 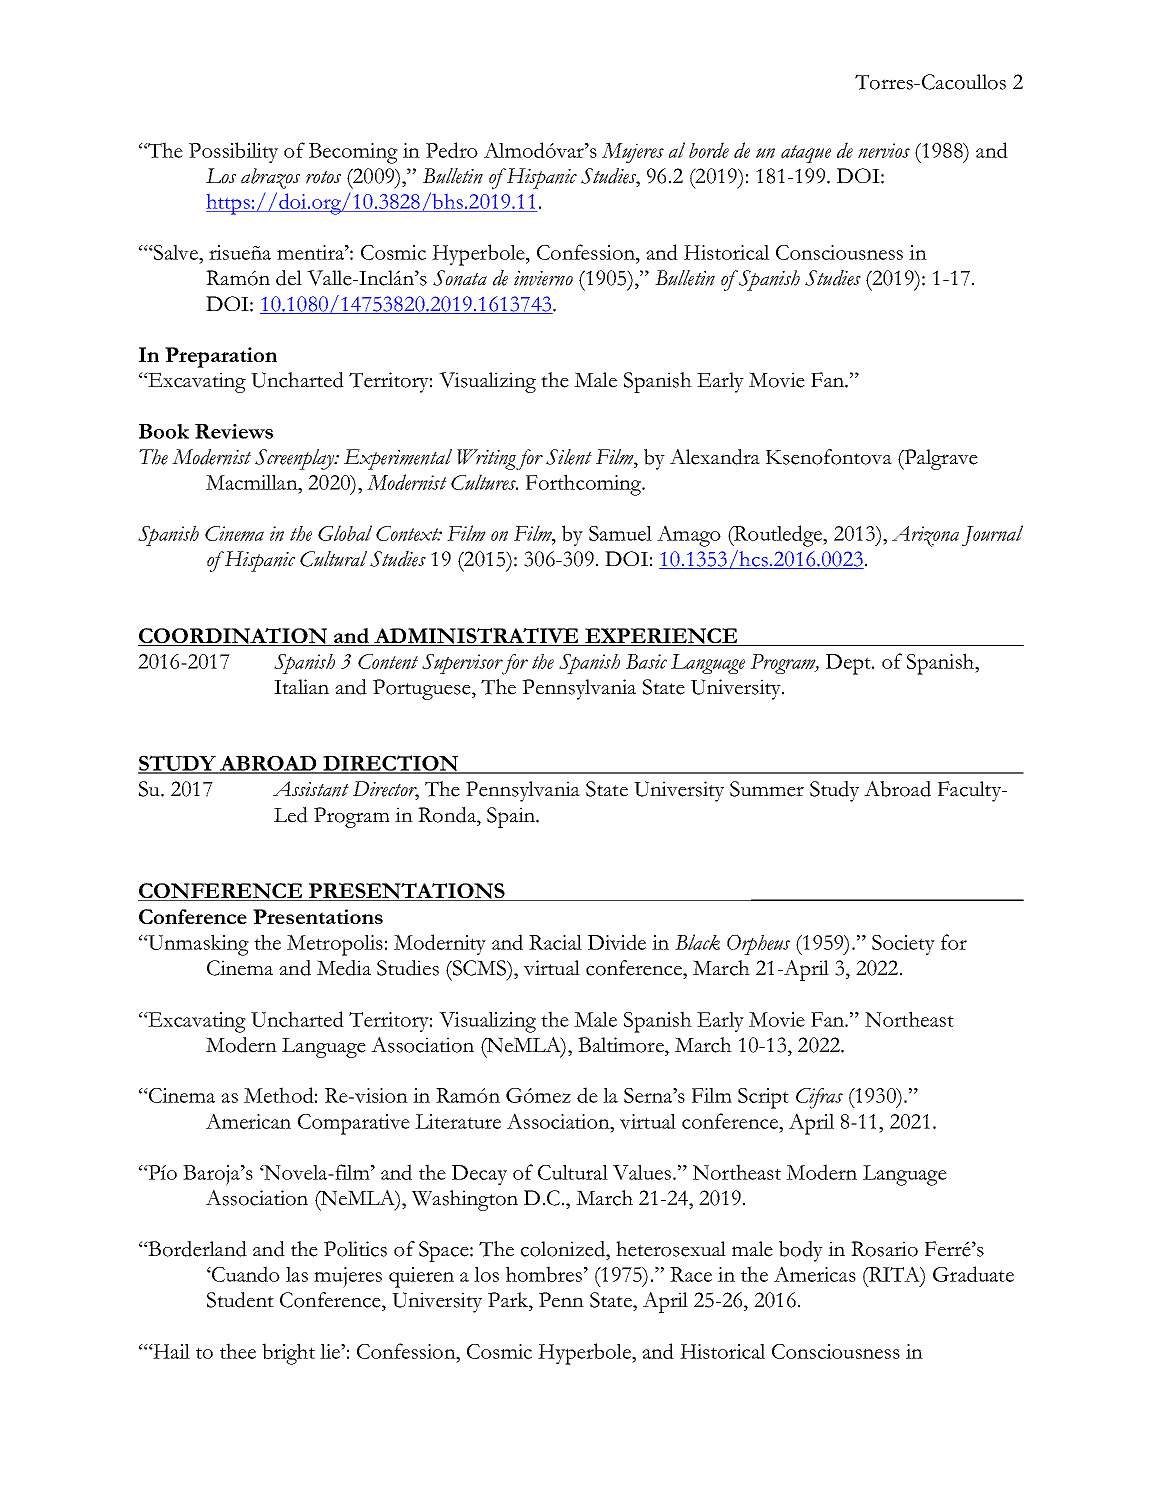 I want to click on Silent, so click(x=569, y=457).
